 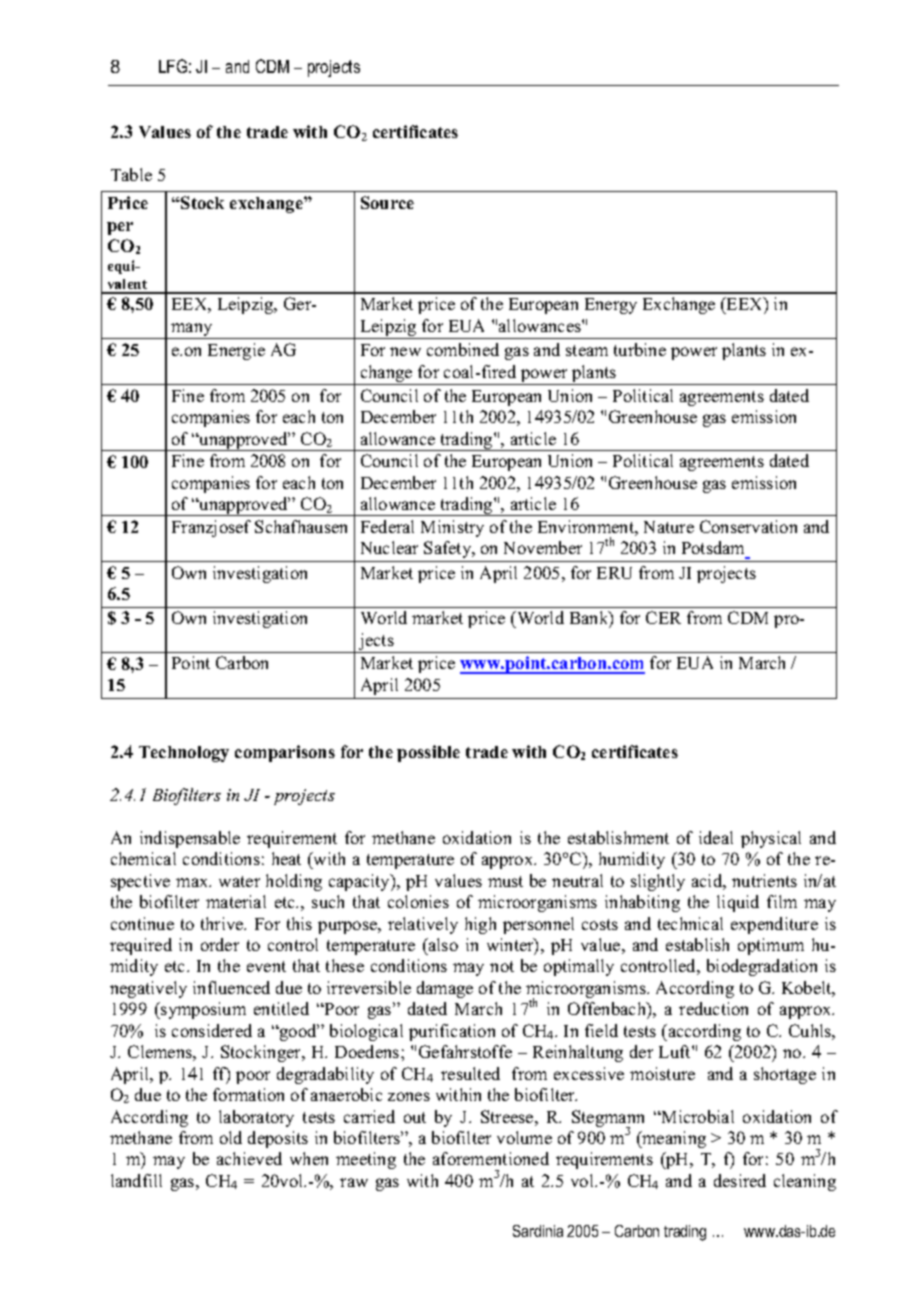 I want to click on achieved, so click(x=249, y=1158).
